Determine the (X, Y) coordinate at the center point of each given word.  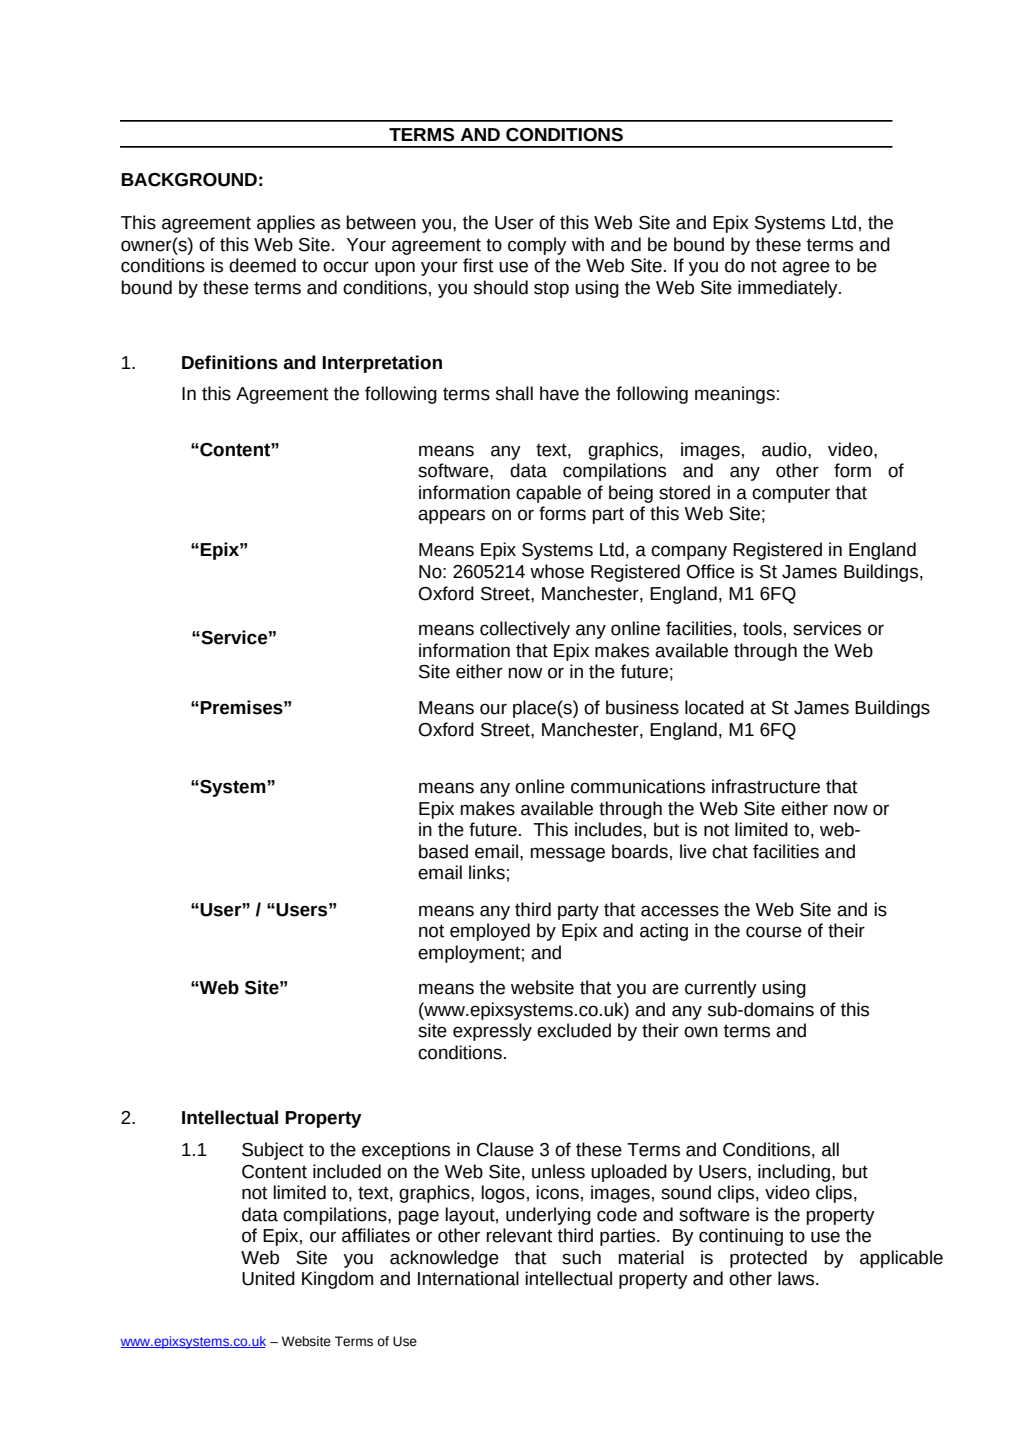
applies (286, 224)
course (774, 932)
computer (791, 494)
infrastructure (766, 786)
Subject (273, 1151)
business (642, 707)
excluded (574, 1030)
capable (548, 494)
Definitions (230, 362)
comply (537, 246)
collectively (525, 630)
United (268, 1278)
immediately (789, 289)
